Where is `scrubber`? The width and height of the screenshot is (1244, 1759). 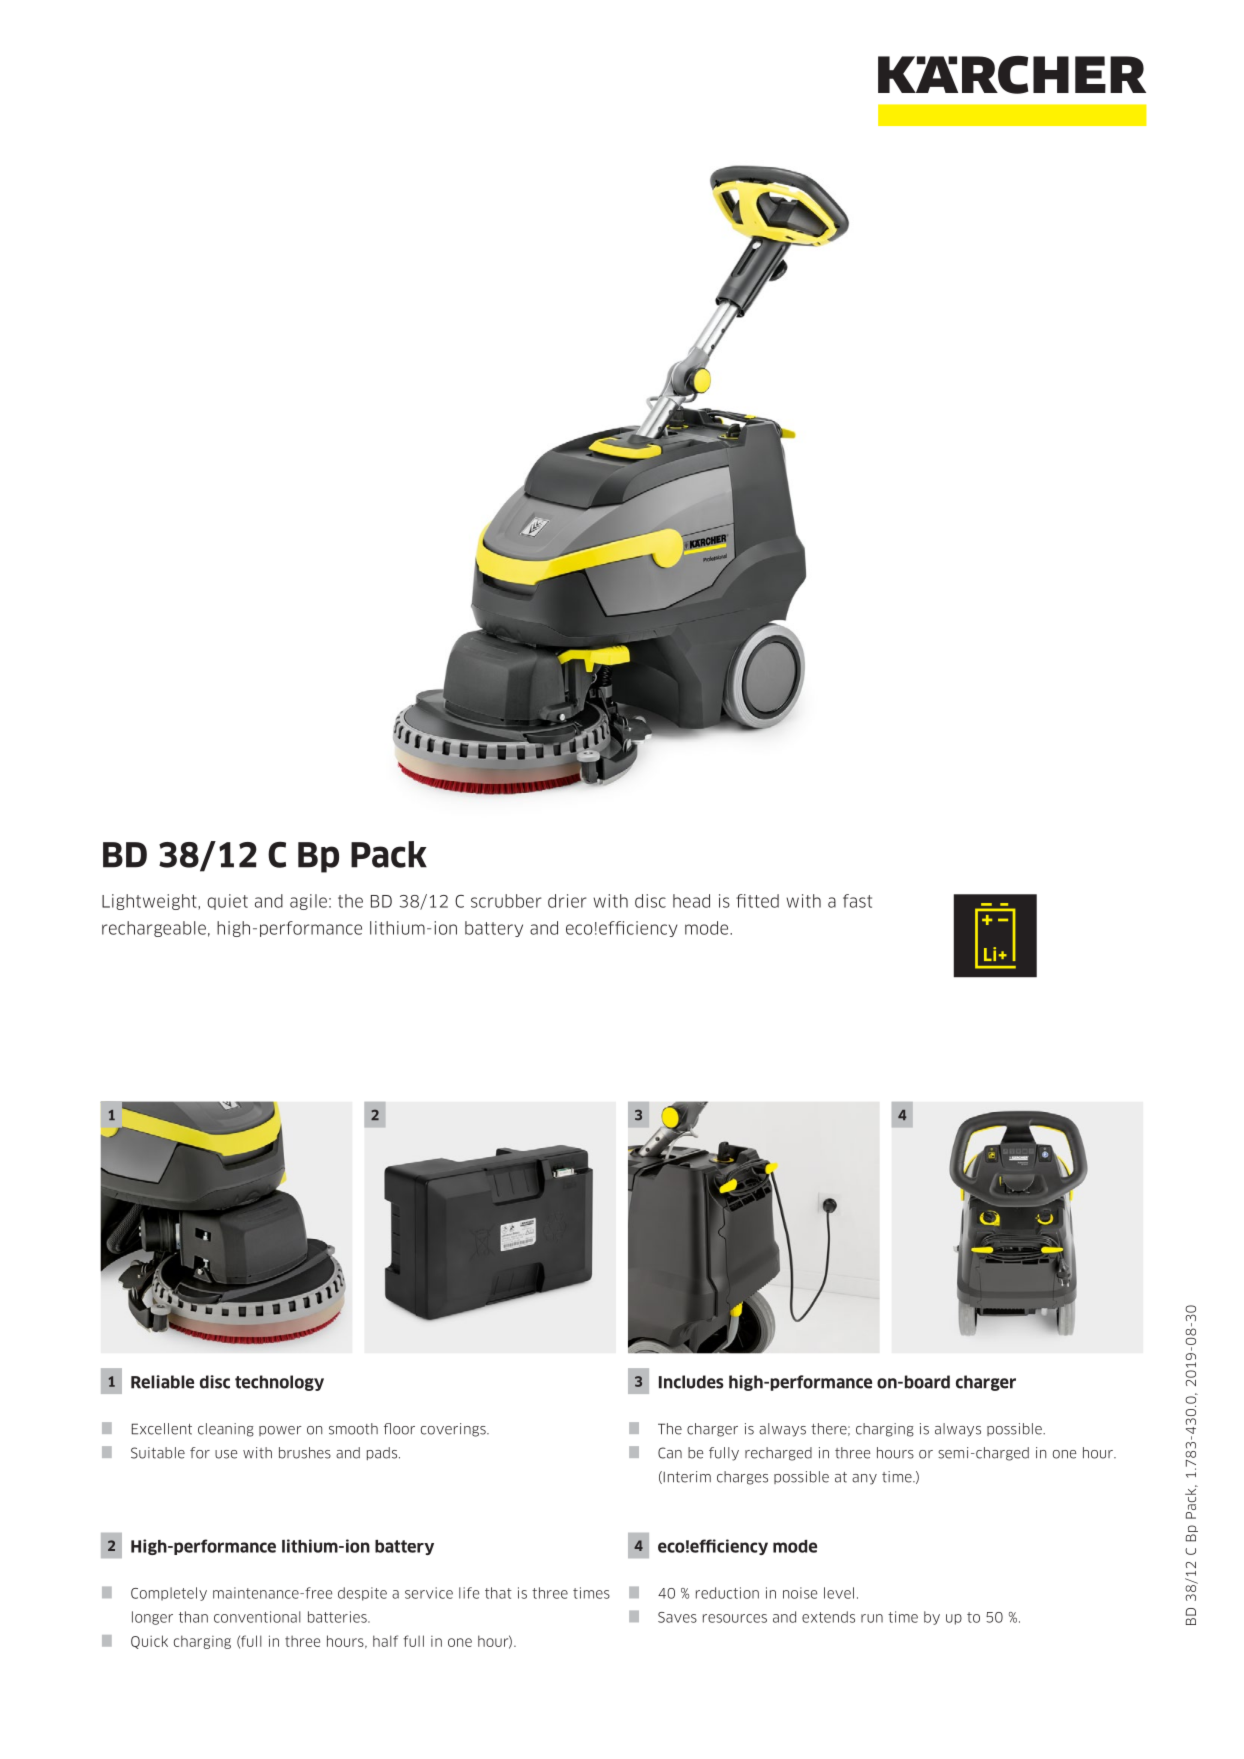
scrubber is located at coordinates (506, 901).
